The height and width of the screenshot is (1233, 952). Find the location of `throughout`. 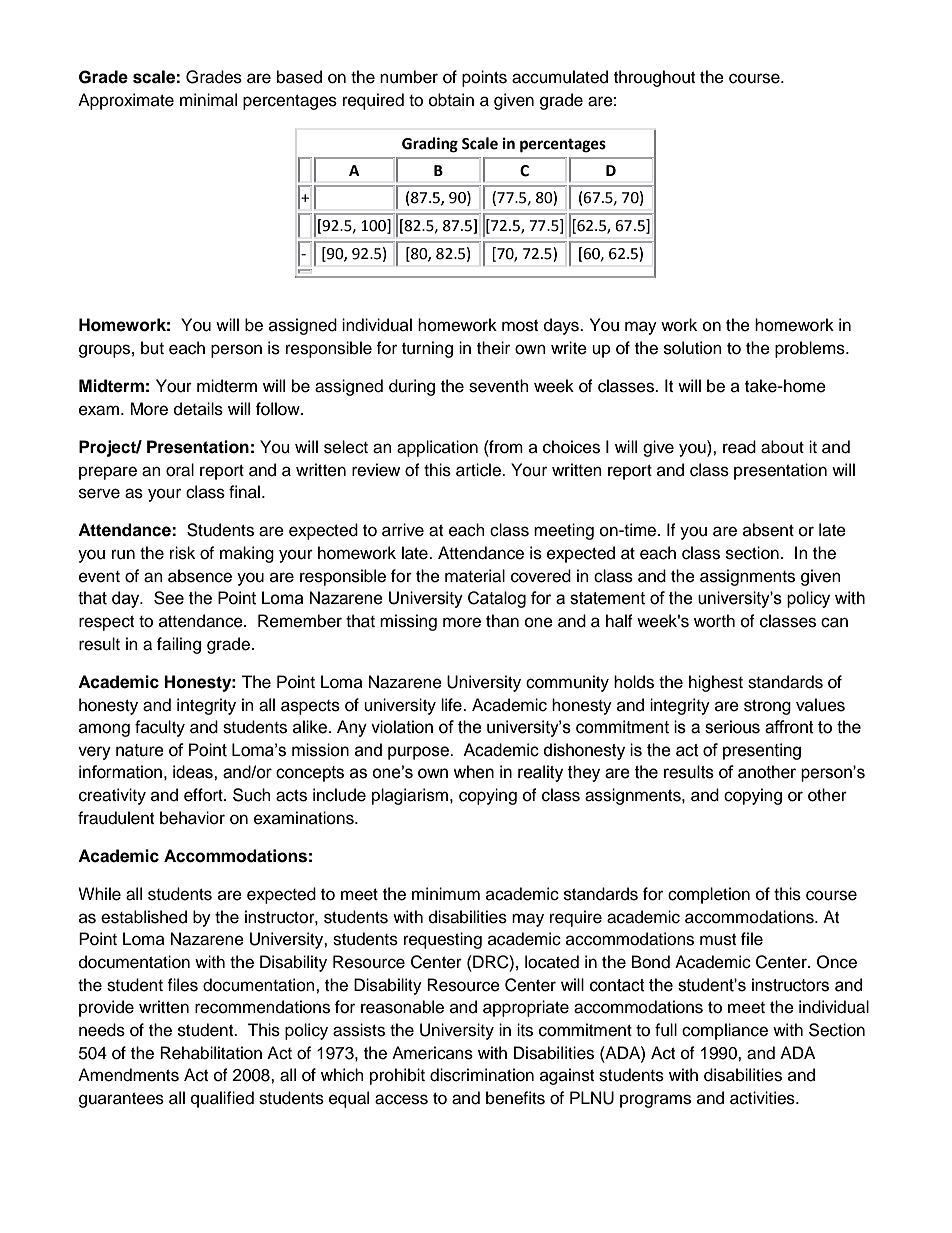

throughout is located at coordinates (654, 78).
